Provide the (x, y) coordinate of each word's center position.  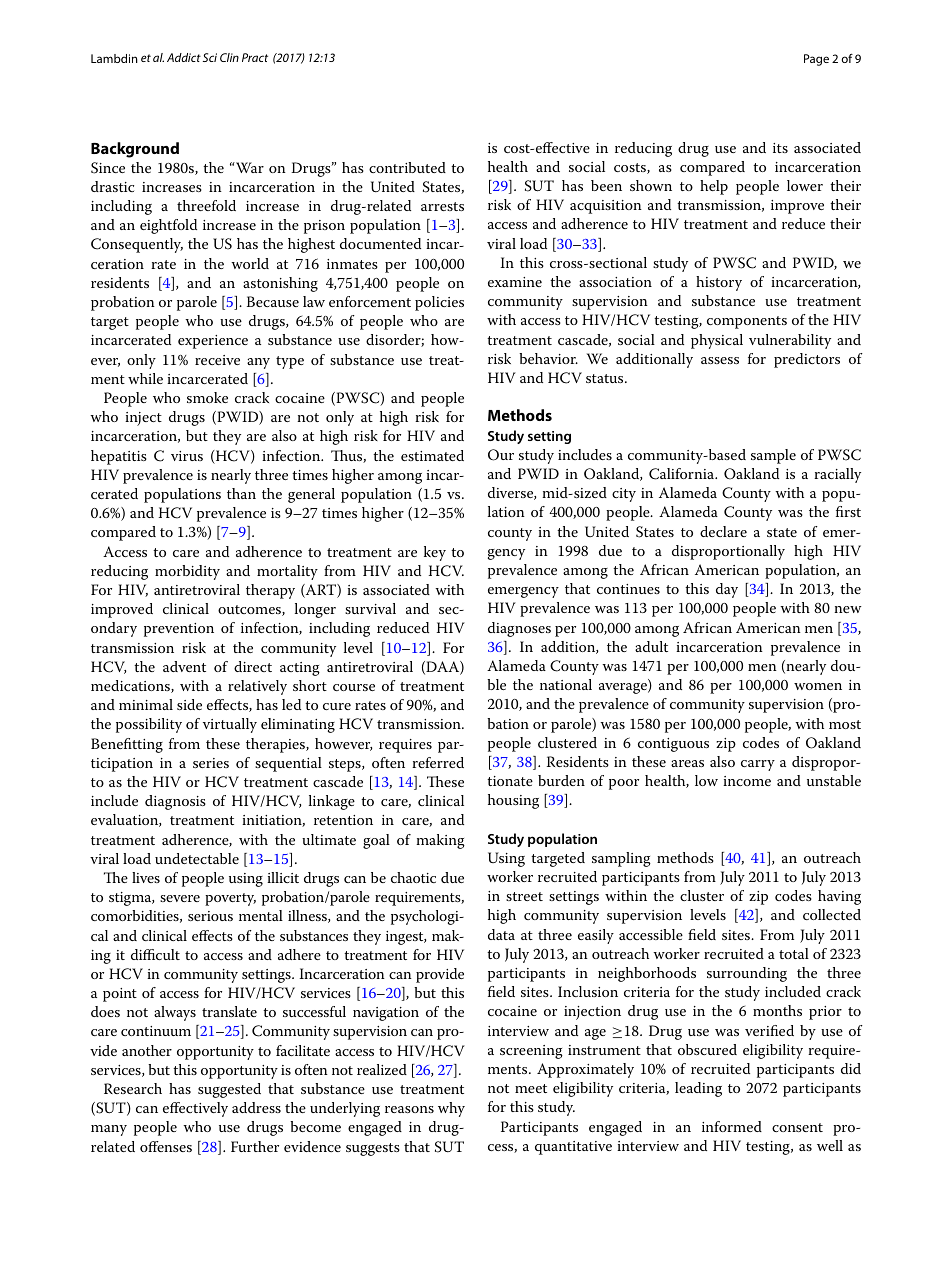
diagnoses (519, 629)
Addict (184, 57)
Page (816, 60)
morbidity (187, 572)
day (727, 590)
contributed (407, 167)
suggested (229, 1090)
